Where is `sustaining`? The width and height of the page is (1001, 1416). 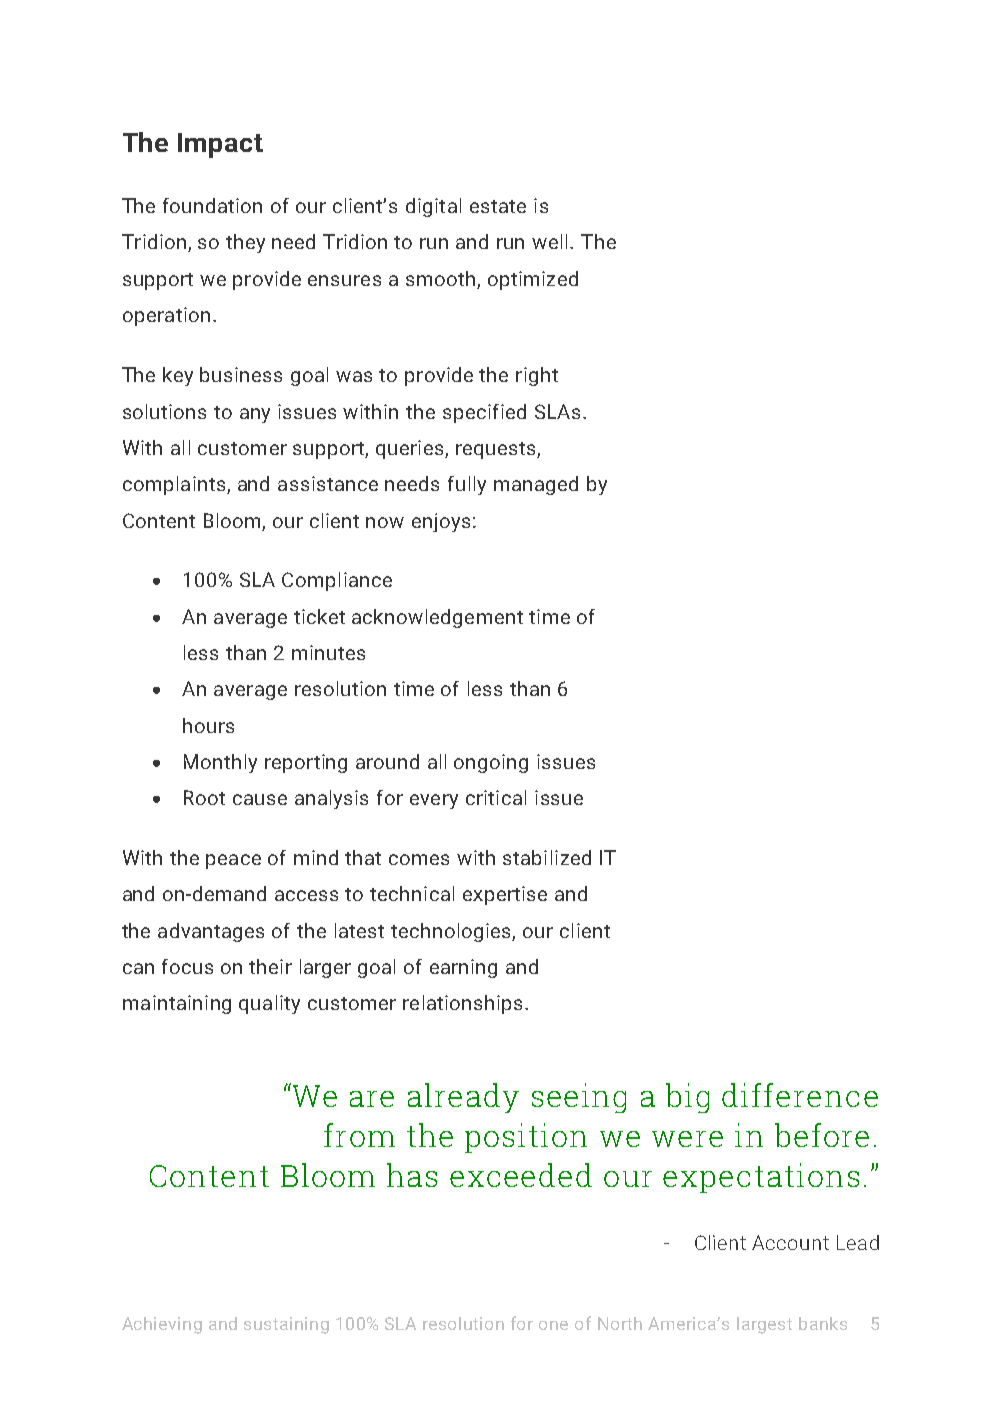 sustaining is located at coordinates (286, 1325).
